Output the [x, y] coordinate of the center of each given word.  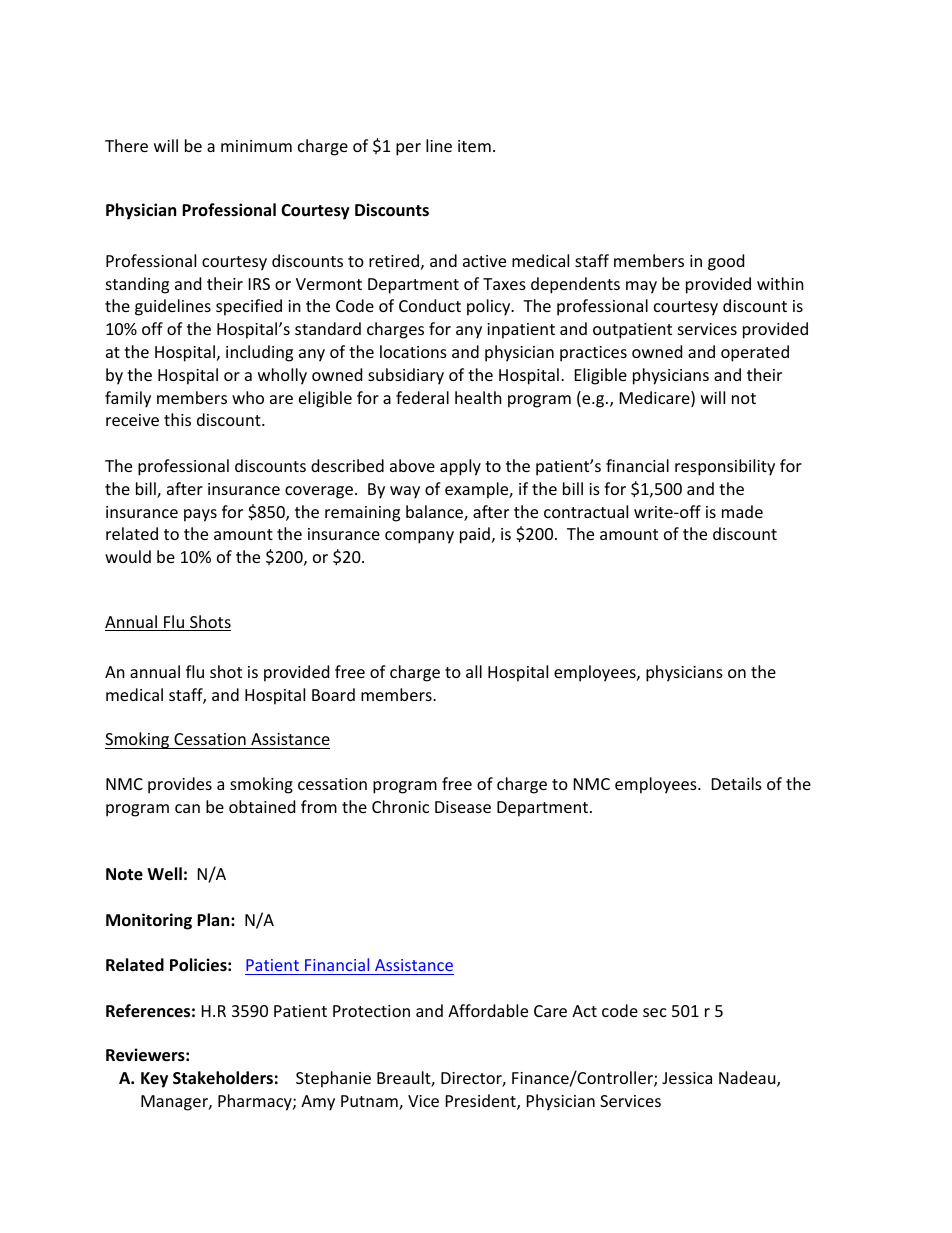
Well [164, 874]
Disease [463, 807]
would [128, 556]
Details [737, 783]
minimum [256, 146]
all [474, 671]
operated [755, 353]
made [742, 511]
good [726, 262]
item [474, 146]
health [478, 397]
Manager [175, 1103]
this [177, 419]
